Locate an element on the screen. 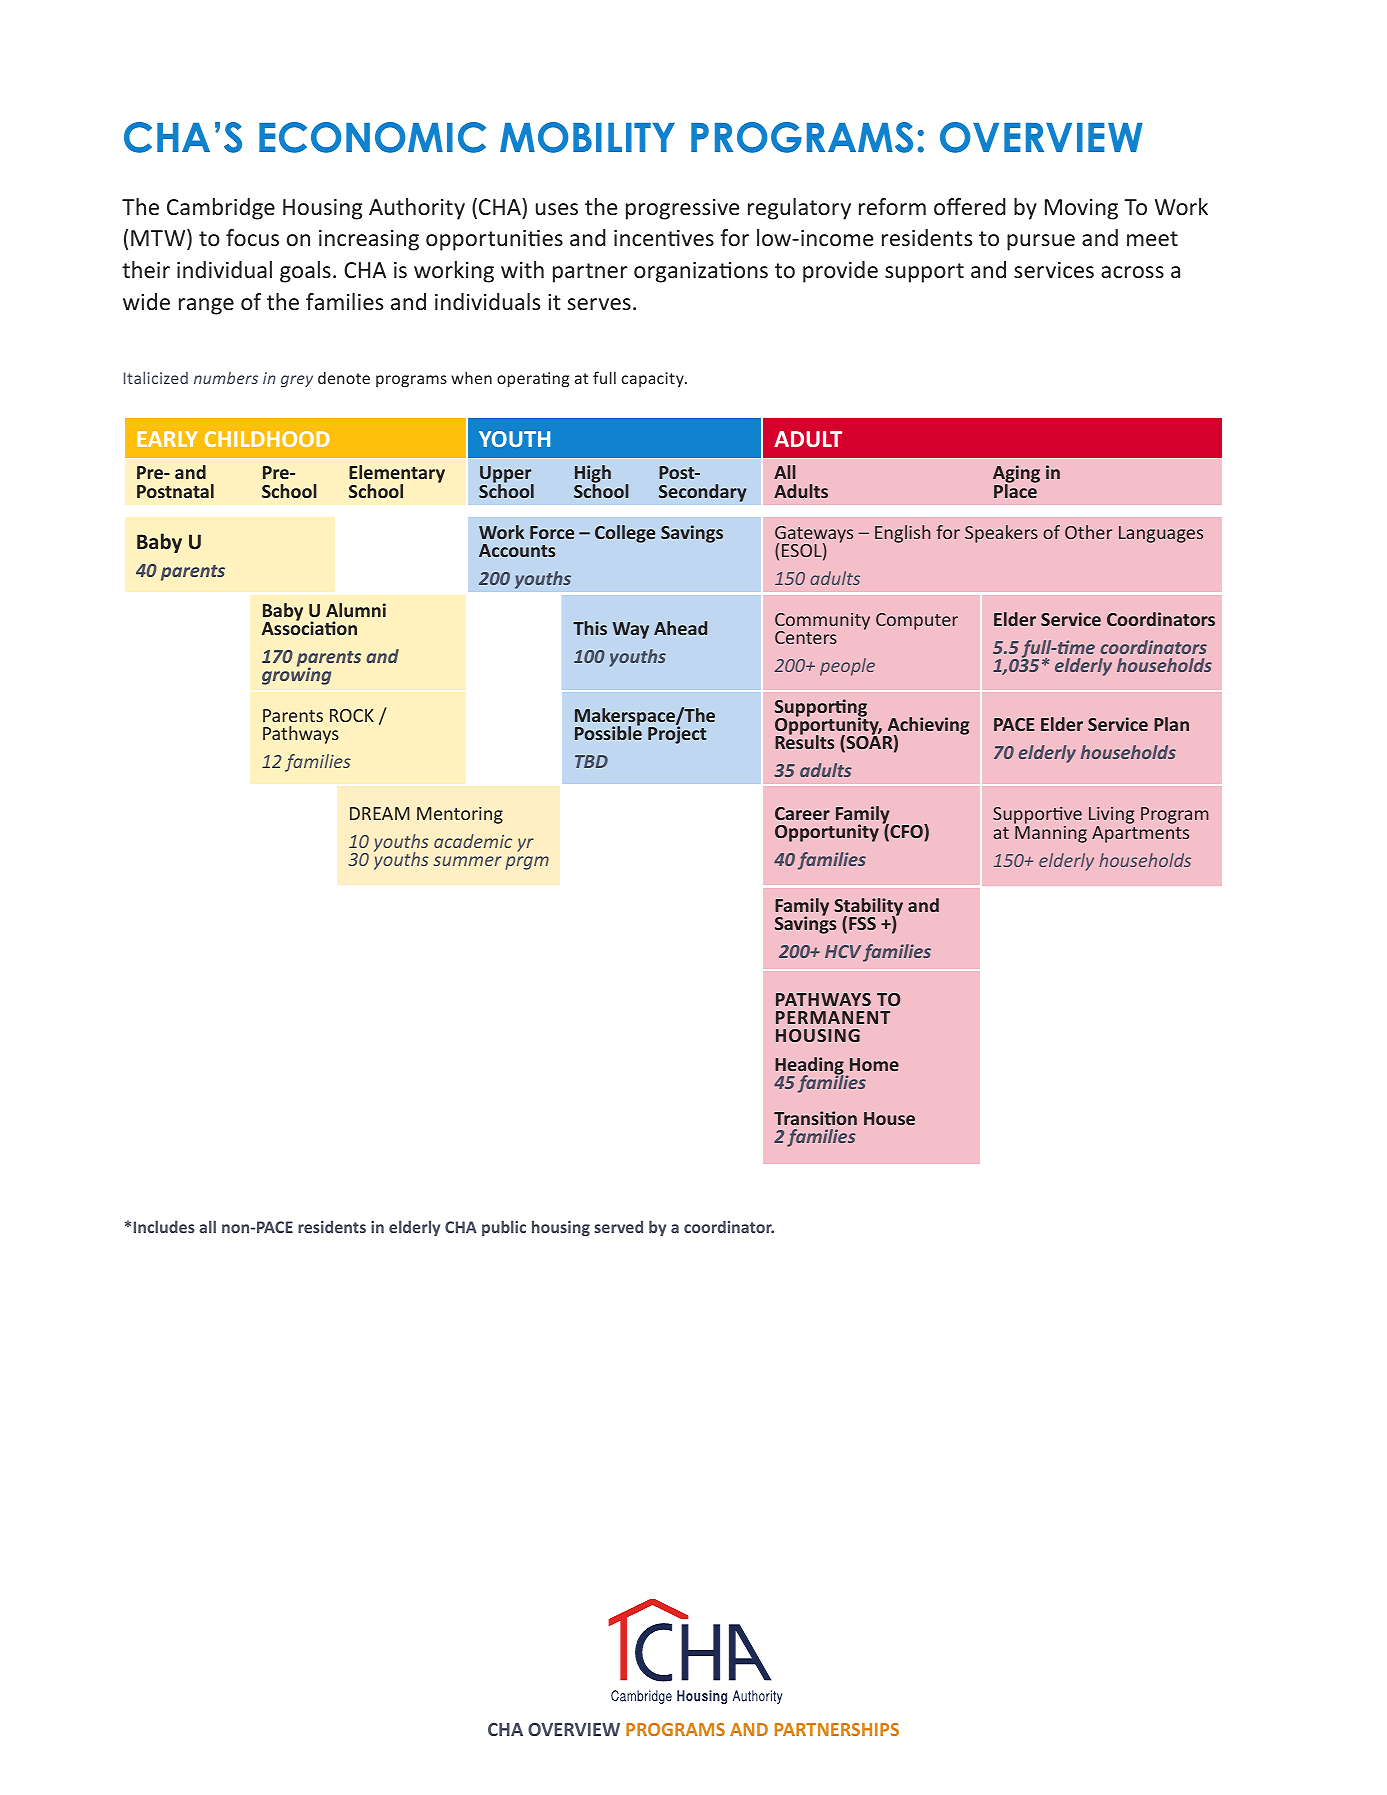  Project is located at coordinates (677, 735).
